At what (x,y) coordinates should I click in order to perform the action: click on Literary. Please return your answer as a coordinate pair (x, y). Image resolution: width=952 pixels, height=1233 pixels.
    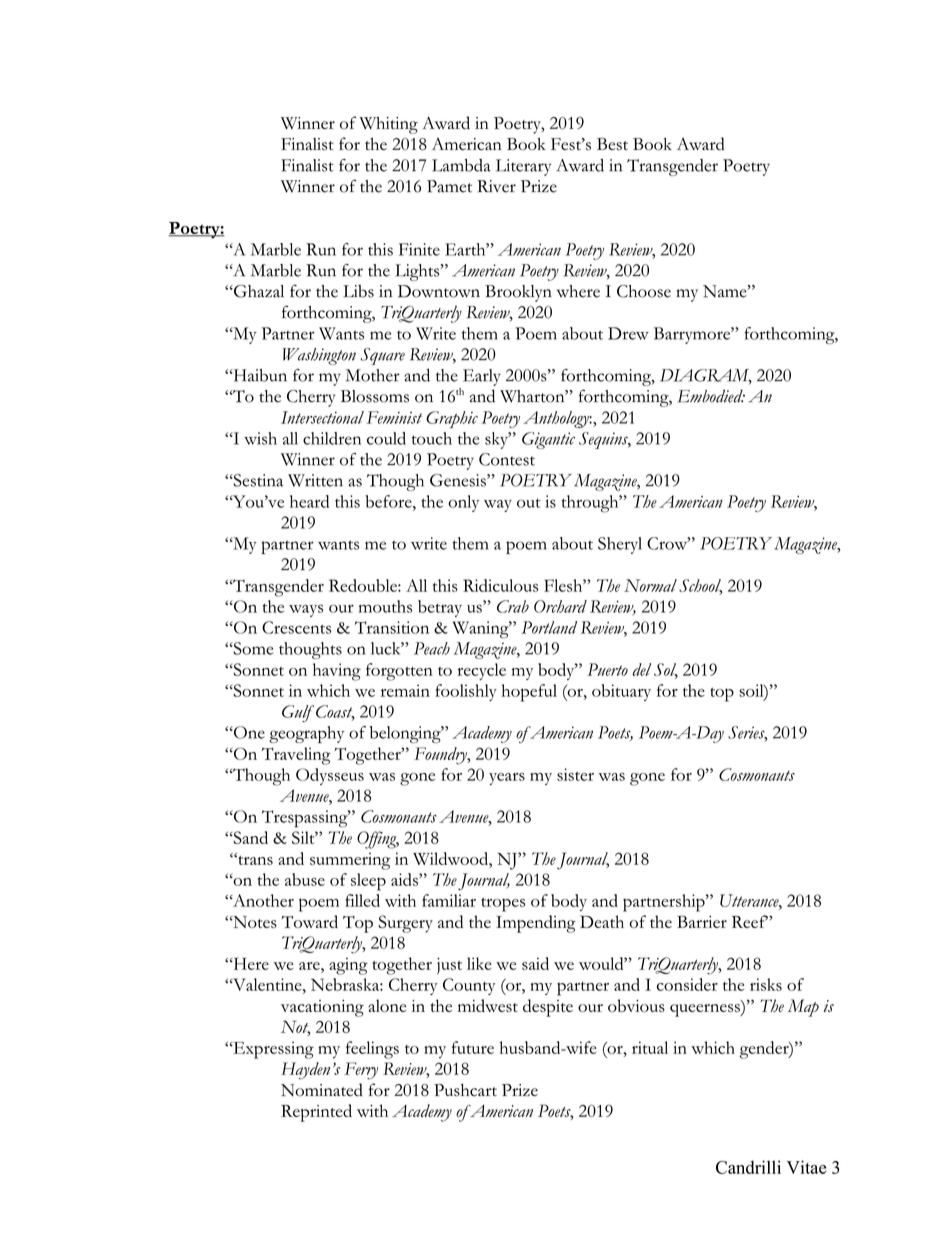
    Looking at the image, I should click on (523, 167).
